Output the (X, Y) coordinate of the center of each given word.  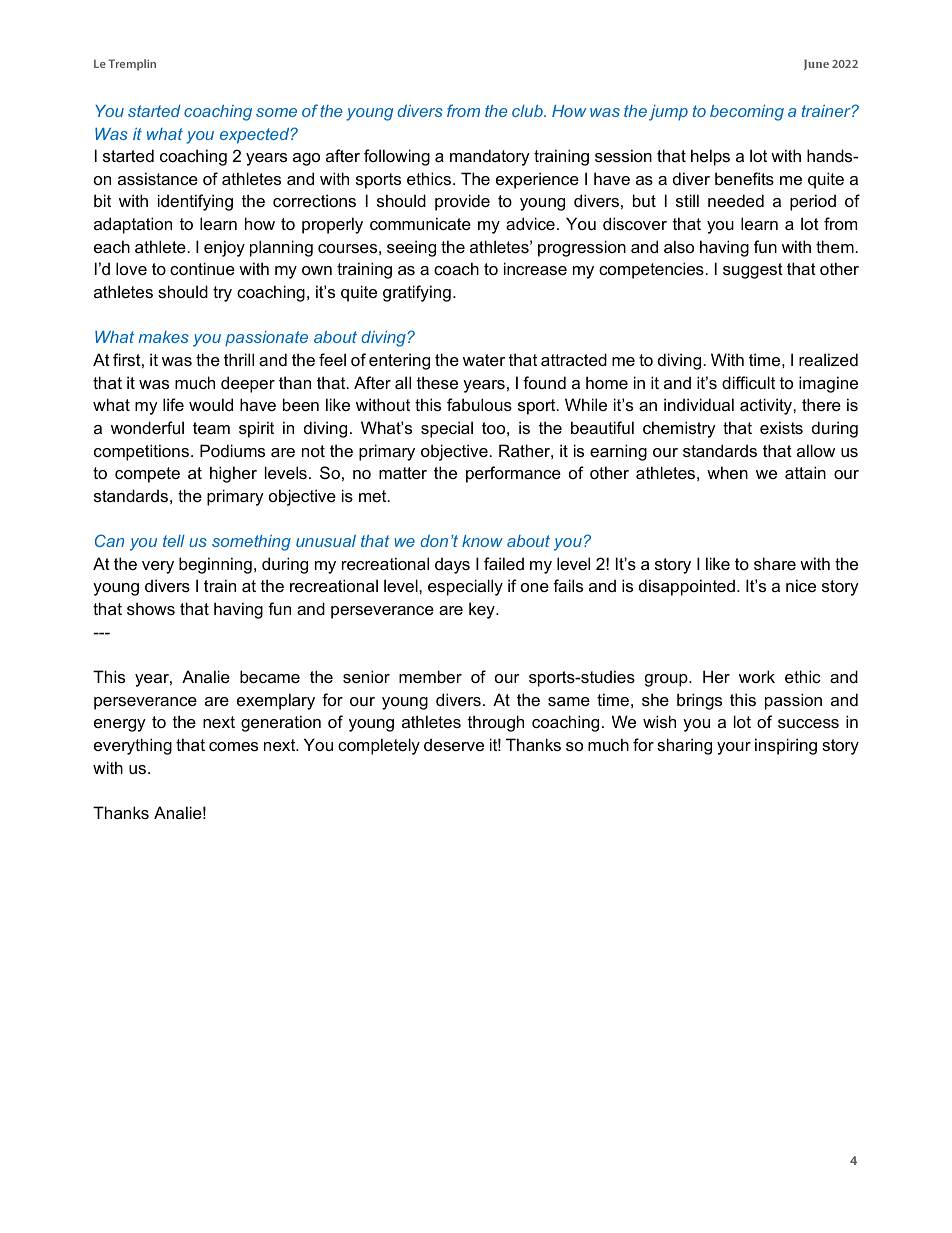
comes (233, 746)
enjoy (224, 248)
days (452, 565)
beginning (215, 565)
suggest (753, 271)
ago (306, 159)
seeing (411, 248)
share (775, 563)
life (173, 404)
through (496, 723)
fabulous (479, 404)
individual (699, 404)
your (734, 748)
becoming (747, 113)
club (528, 111)
